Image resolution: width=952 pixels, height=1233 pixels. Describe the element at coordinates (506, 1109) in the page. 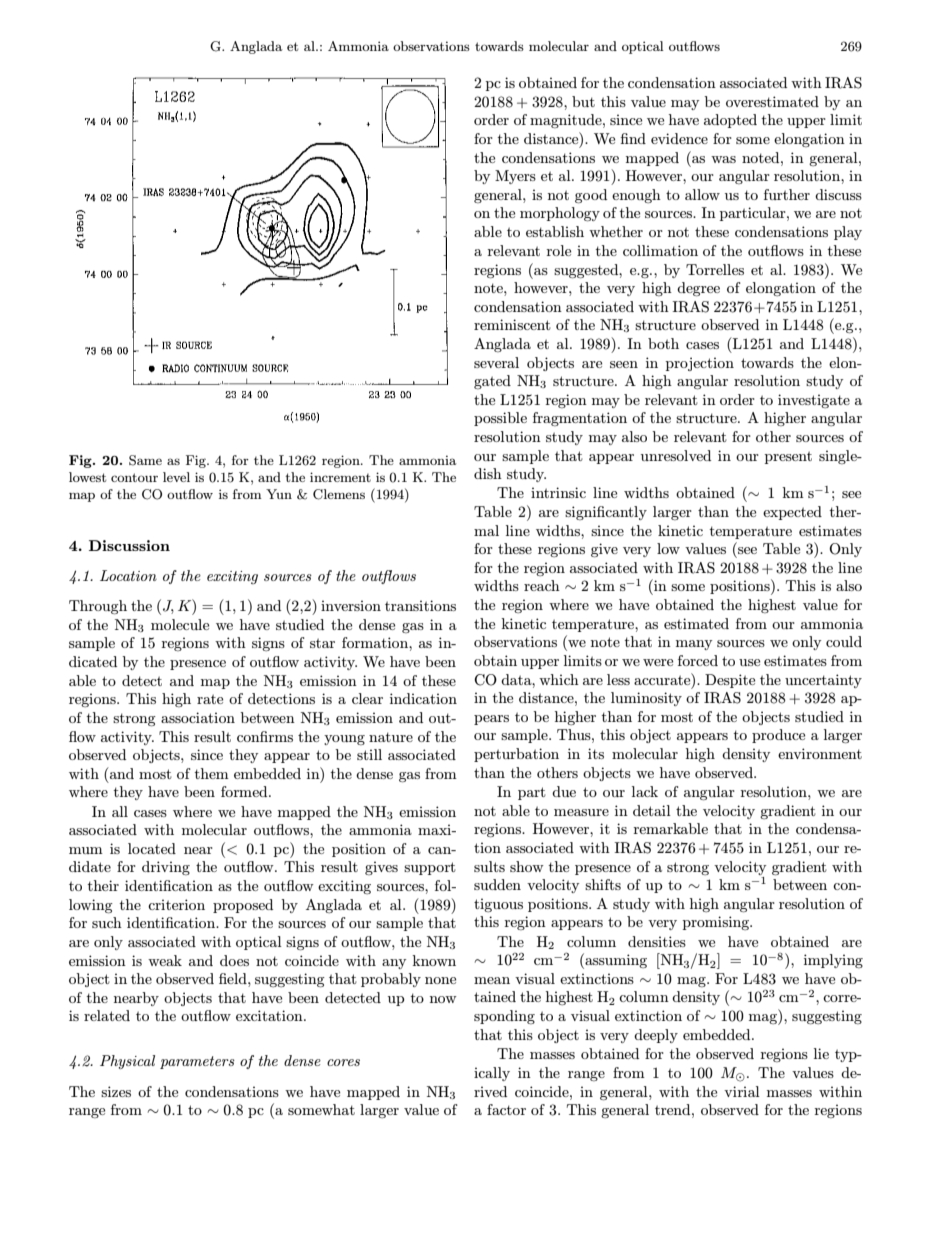

I see `factor` at that location.
